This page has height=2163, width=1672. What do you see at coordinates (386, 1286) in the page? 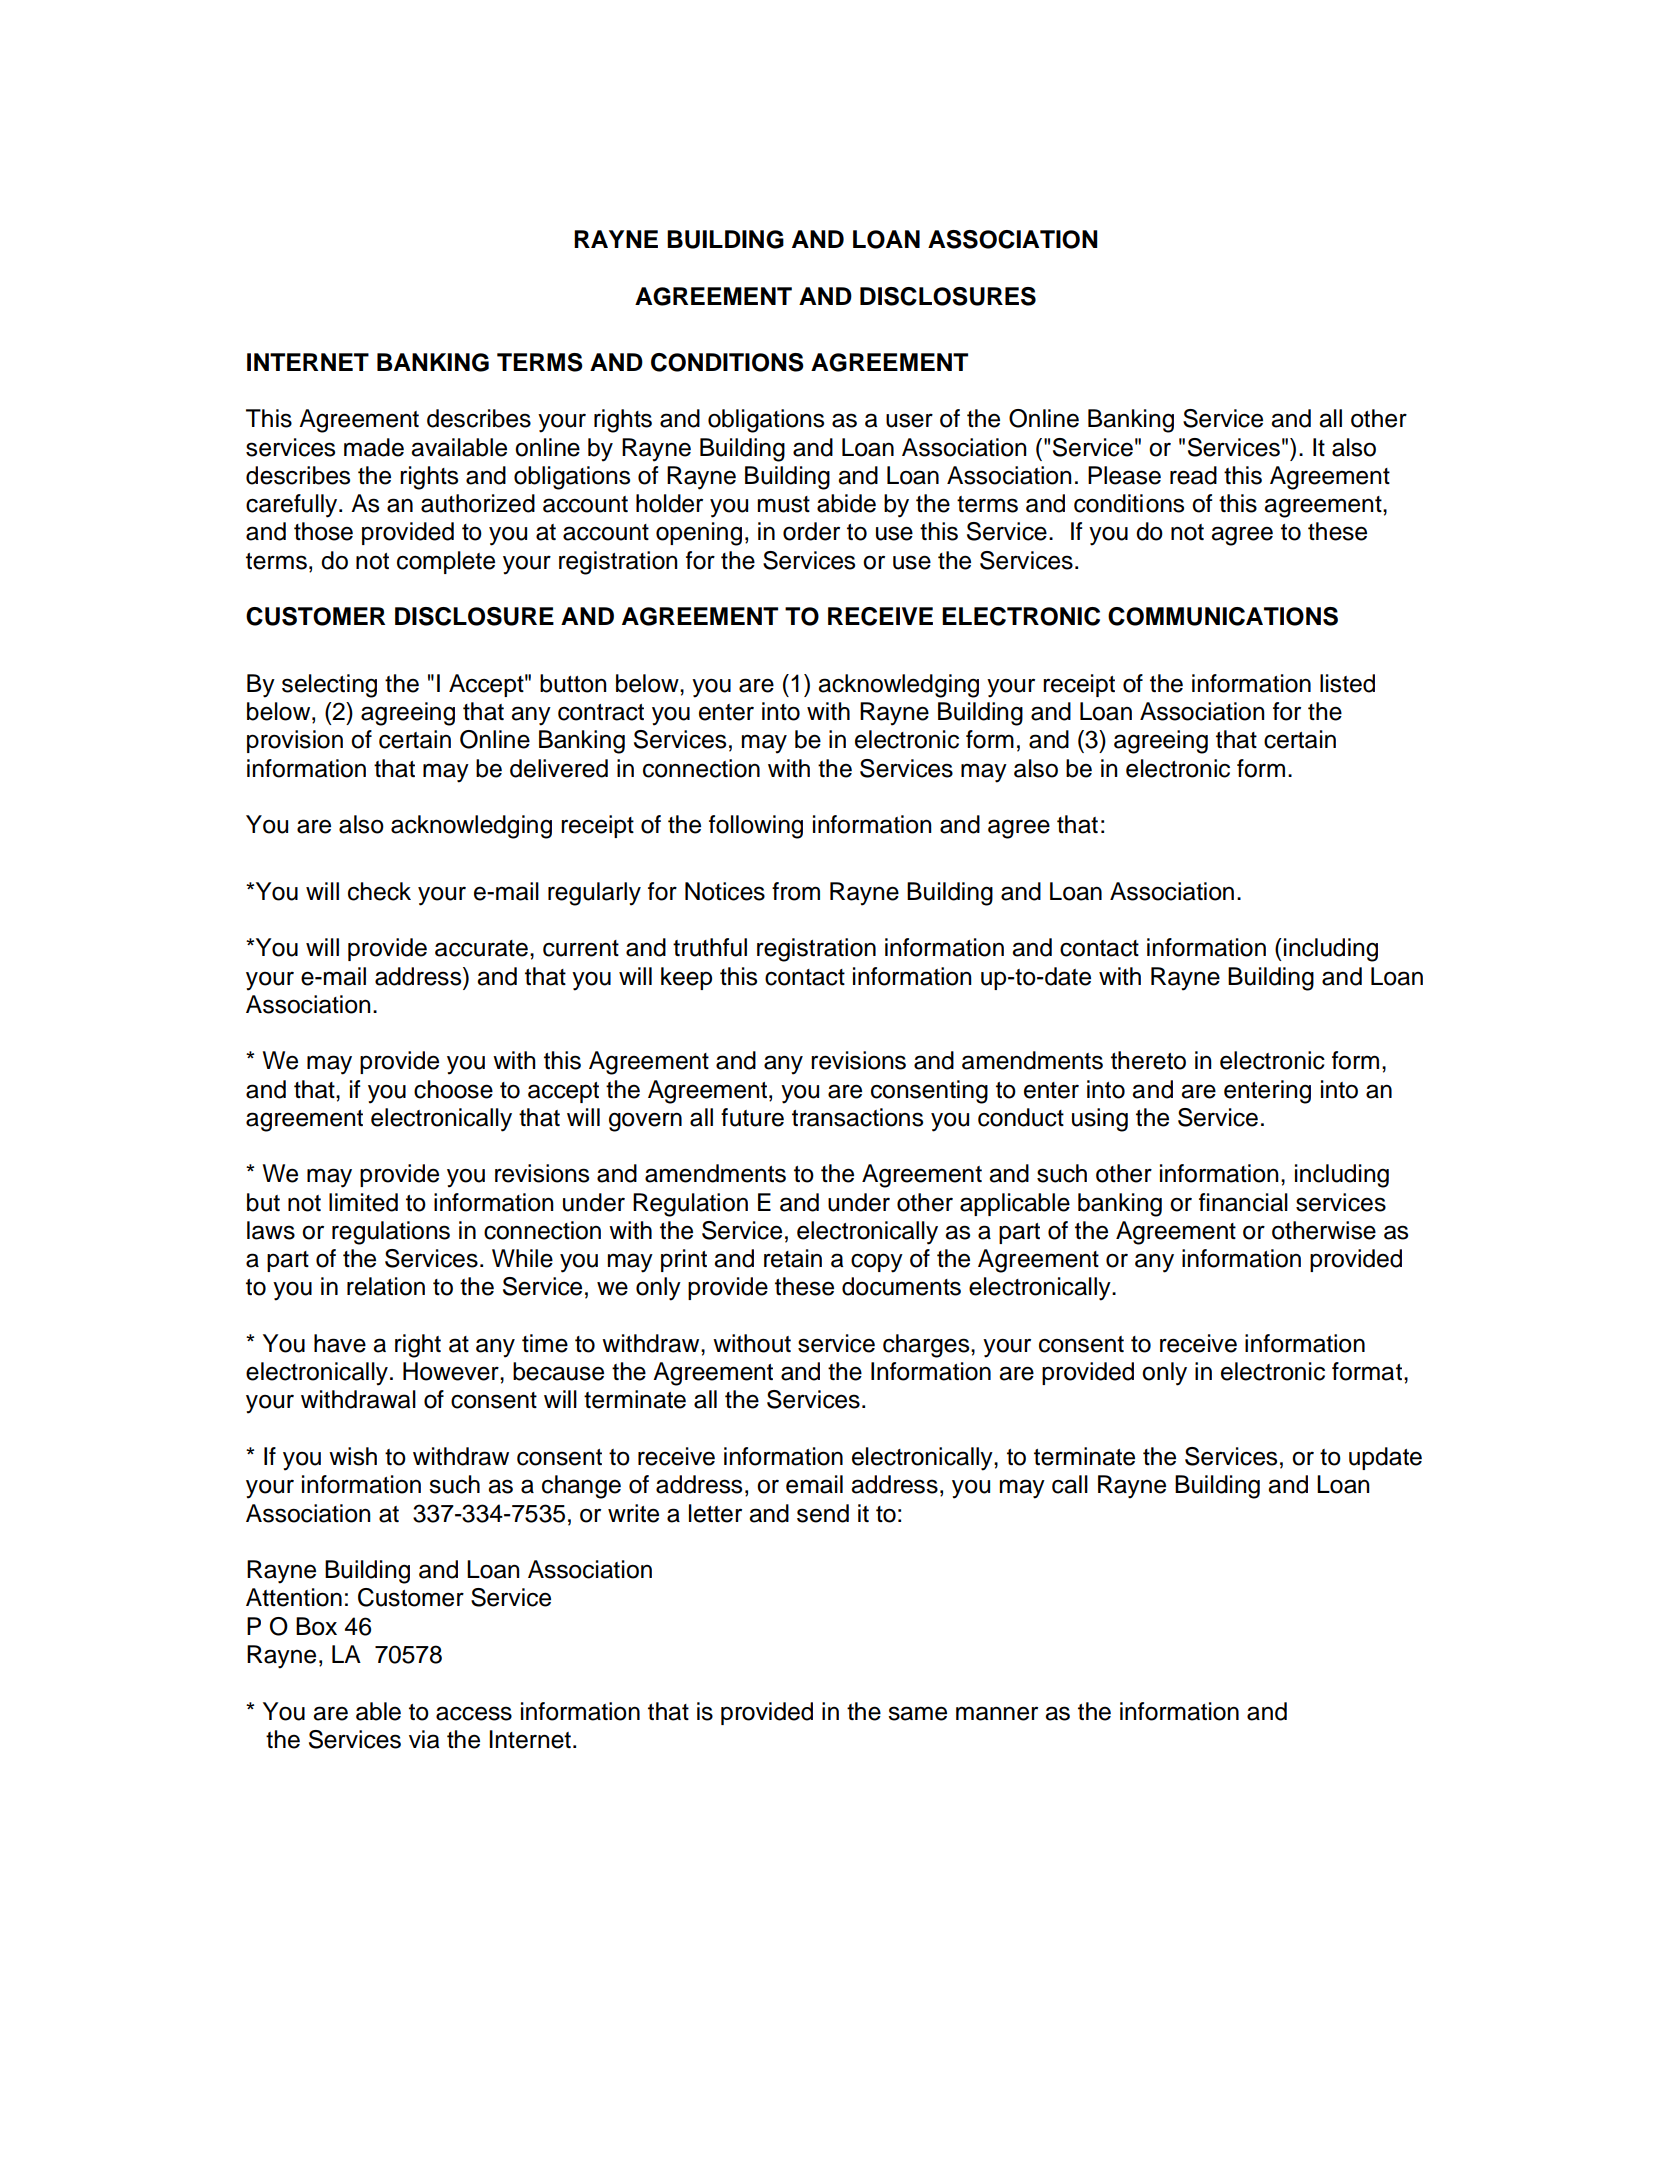
I see `relation` at bounding box center [386, 1286].
